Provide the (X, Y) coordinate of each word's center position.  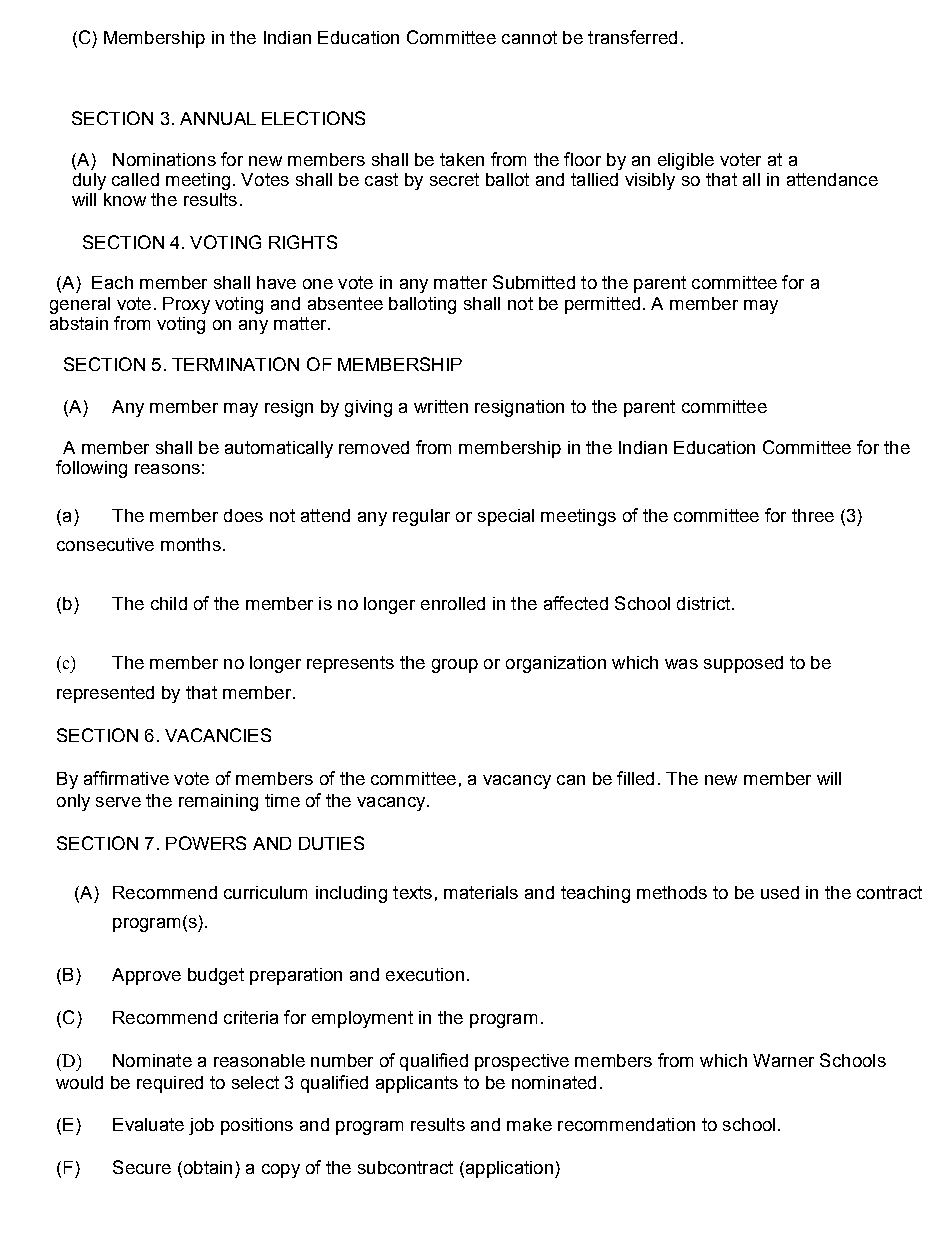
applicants (417, 1084)
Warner (783, 1060)
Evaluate (148, 1124)
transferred (632, 37)
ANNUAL (218, 118)
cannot (529, 37)
